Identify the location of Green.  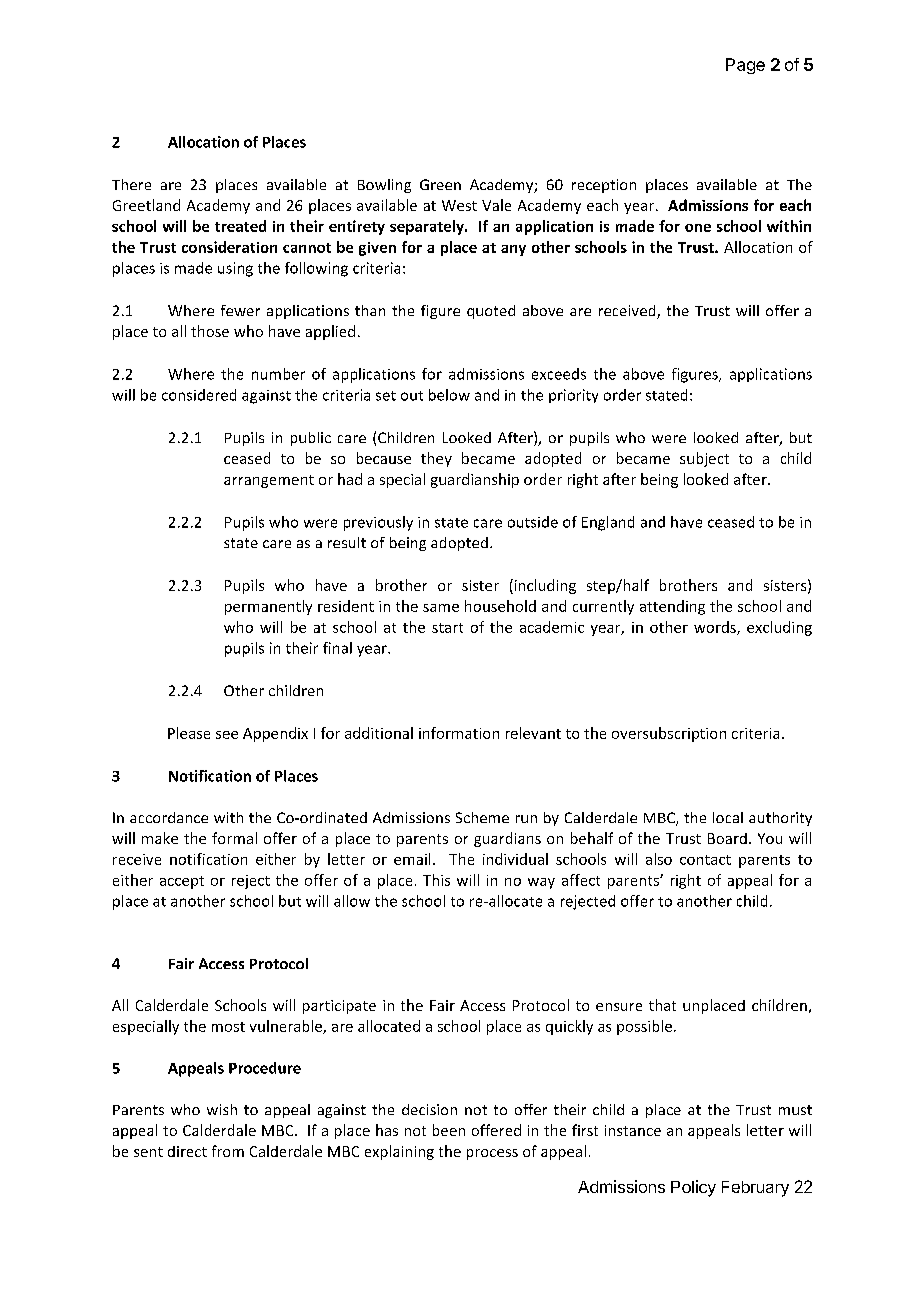
(440, 184).
